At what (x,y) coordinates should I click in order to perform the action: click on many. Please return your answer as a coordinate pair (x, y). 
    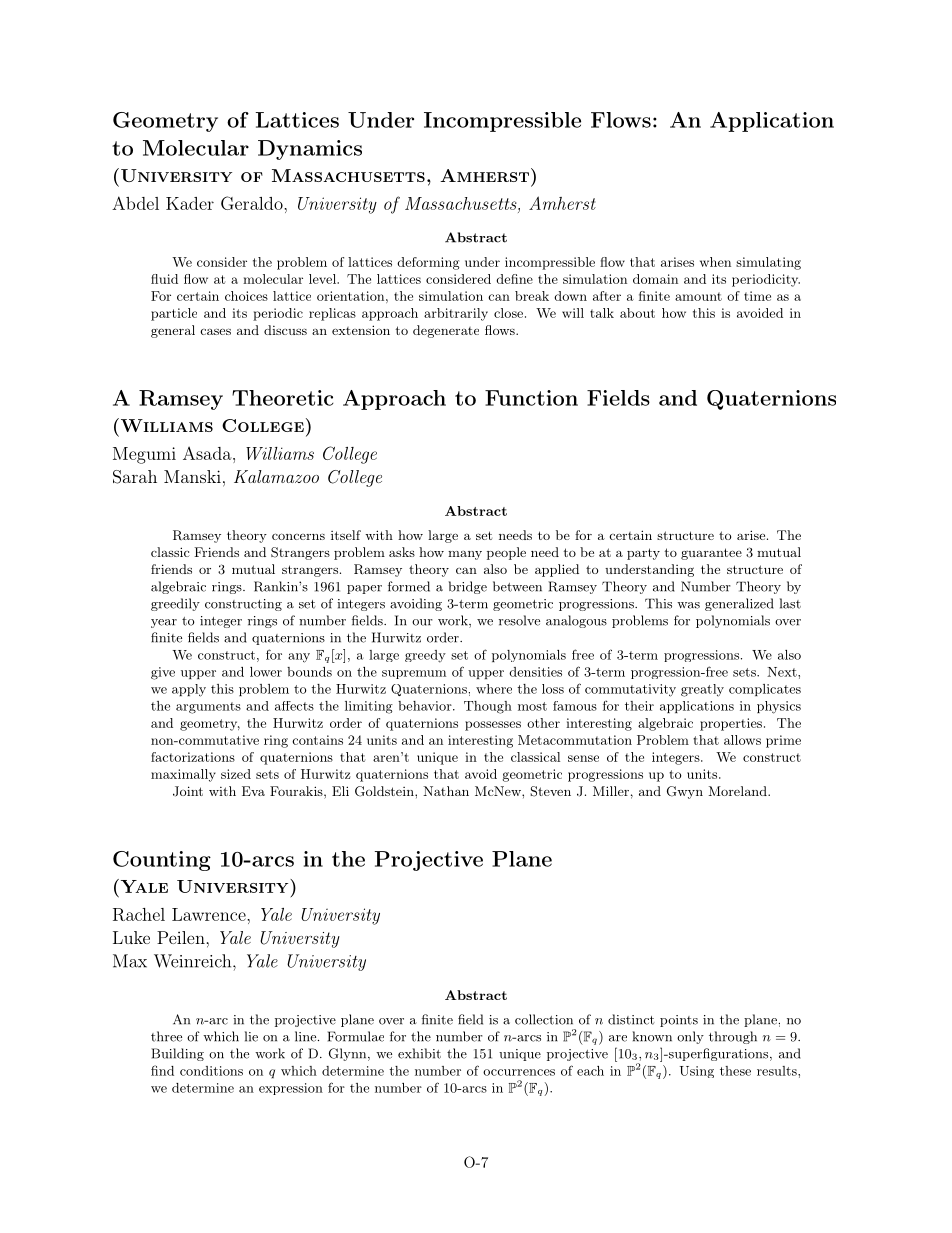
    Looking at the image, I should click on (465, 555).
